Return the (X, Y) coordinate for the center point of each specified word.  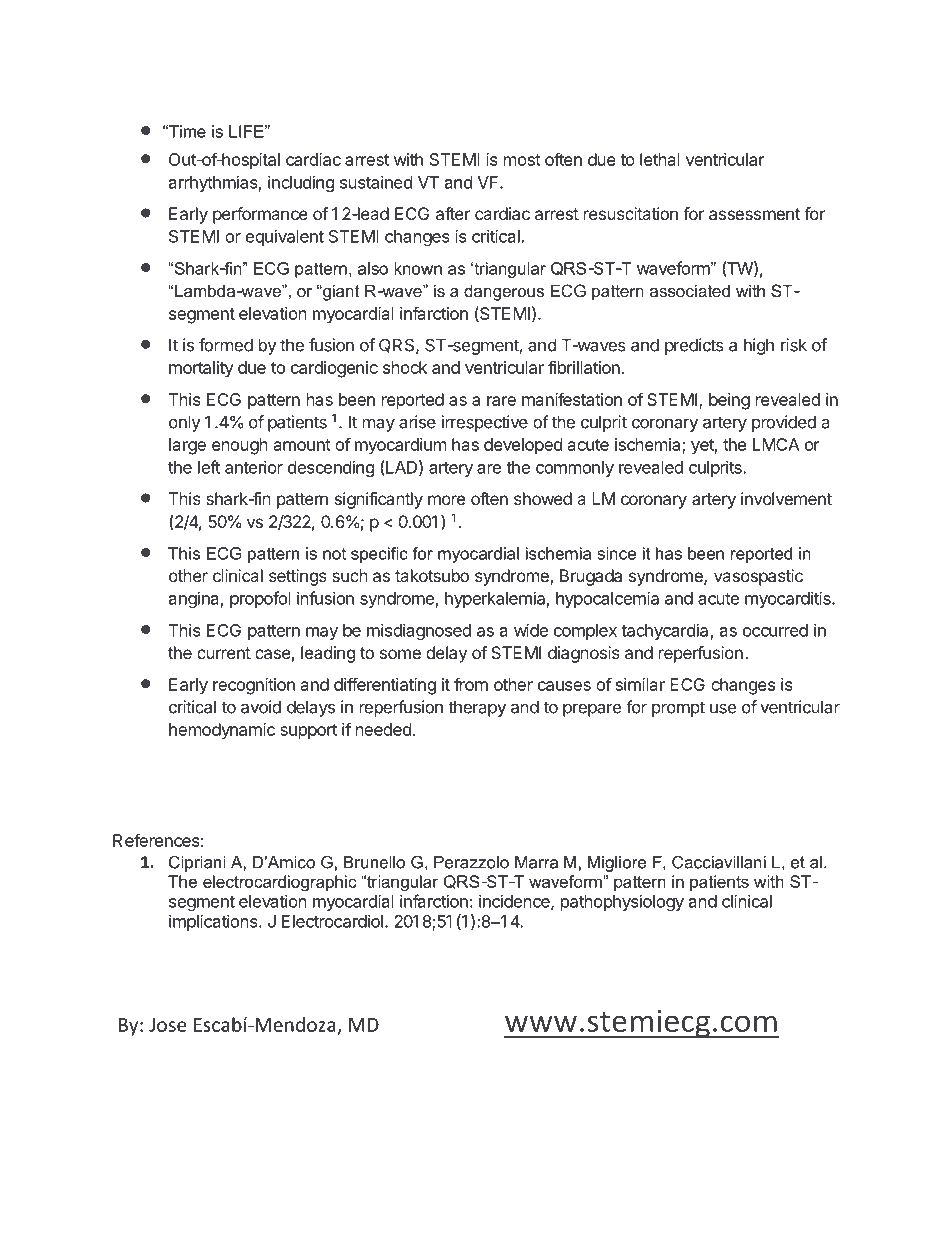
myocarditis (789, 599)
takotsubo (432, 575)
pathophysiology (622, 903)
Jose (168, 1025)
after (453, 213)
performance (260, 215)
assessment (754, 214)
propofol (260, 599)
